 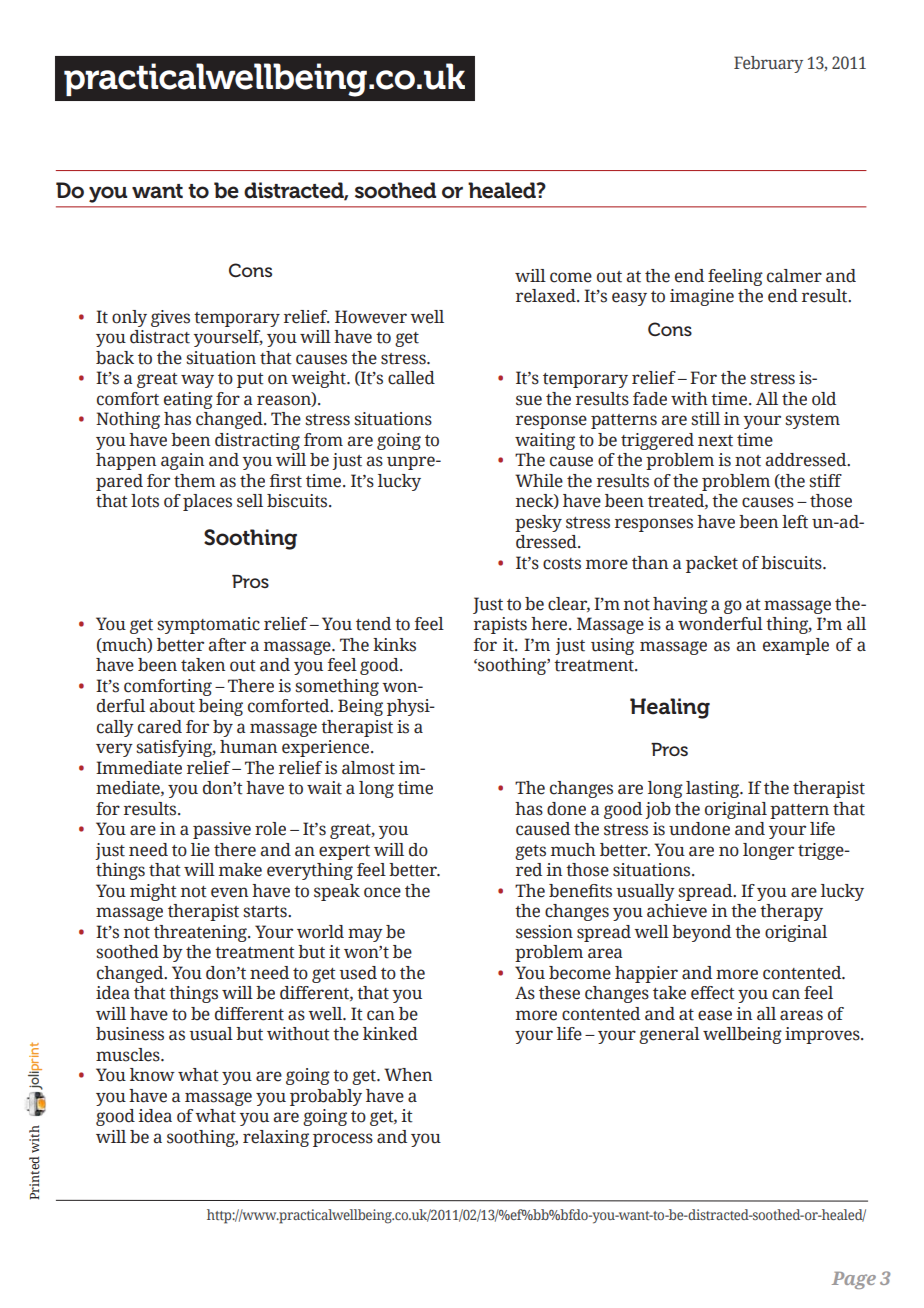 What do you see at coordinates (170, 318) in the screenshot?
I see `gives` at bounding box center [170, 318].
